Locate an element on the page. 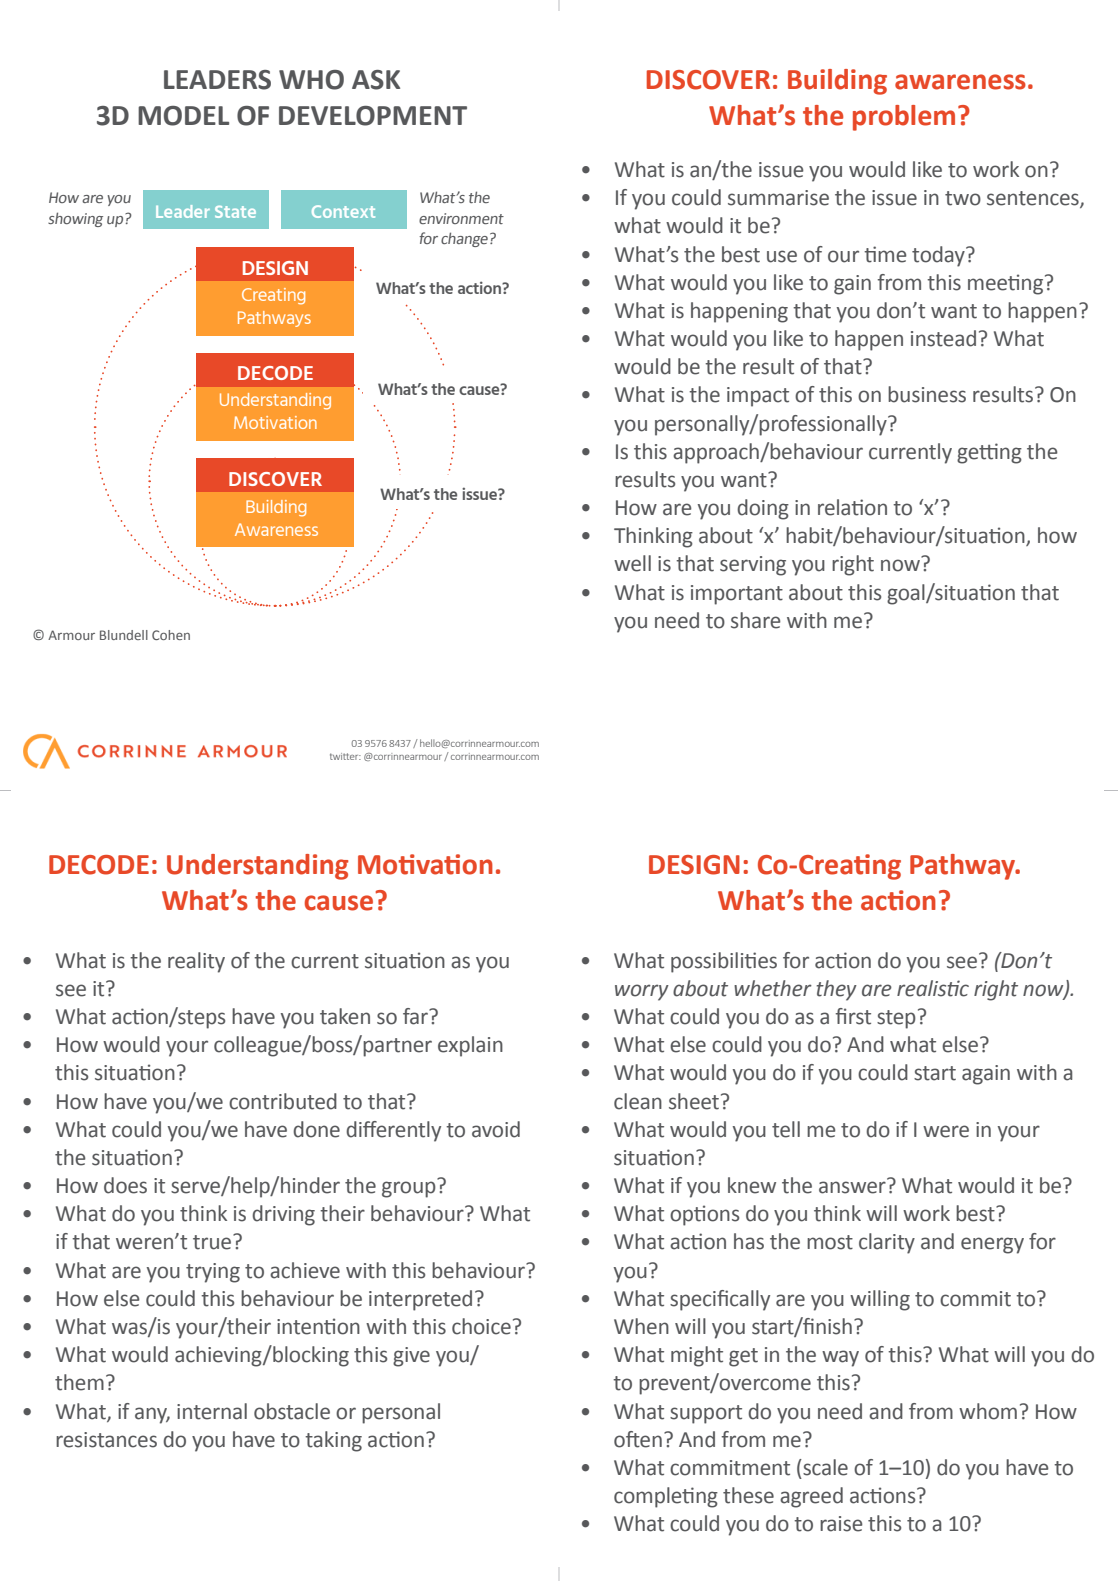 This page has height=1581, width=1118. getting is located at coordinates (989, 453).
